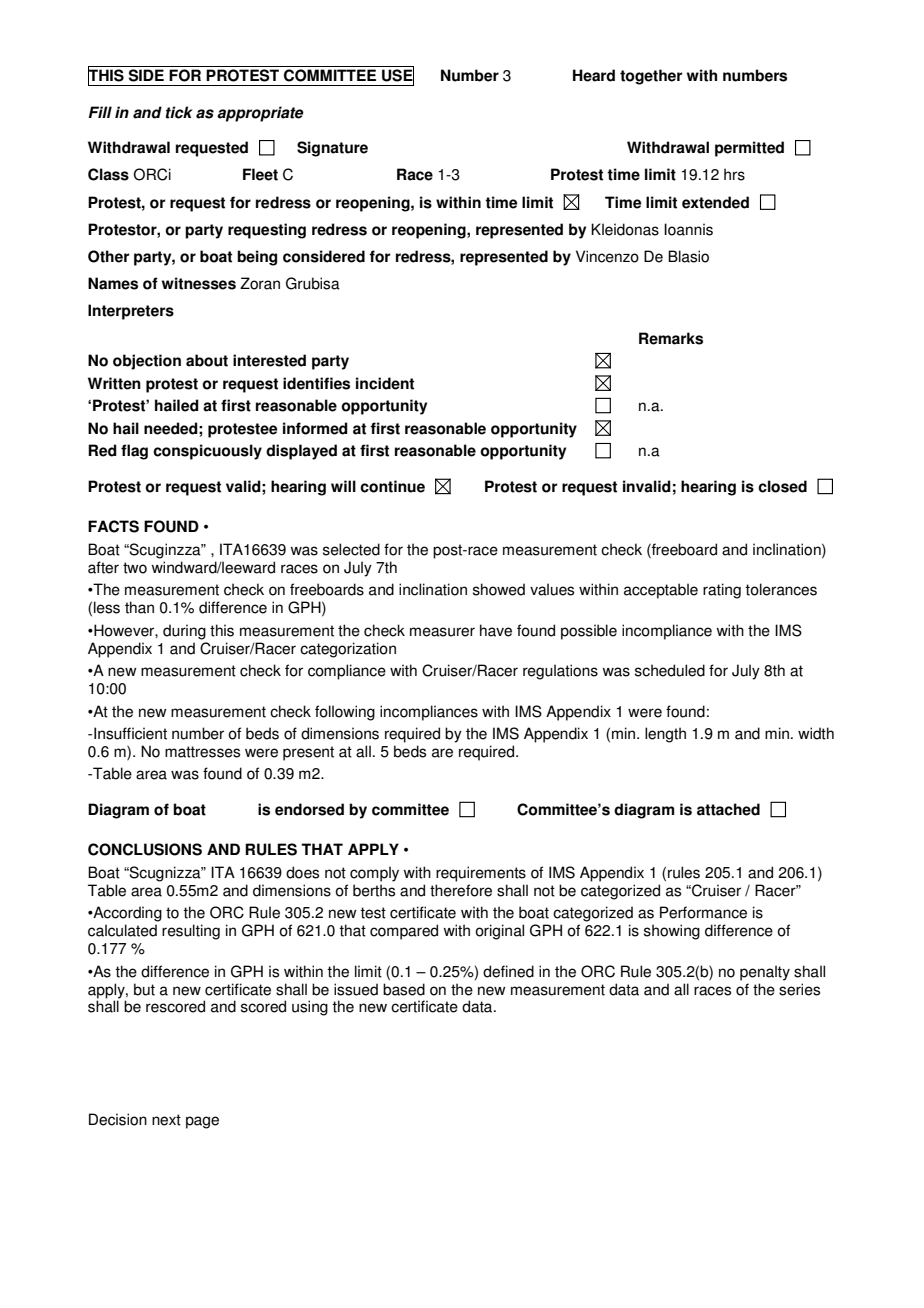 The image size is (924, 1308). Describe the element at coordinates (130, 733) in the screenshot. I see `Insufficient` at that location.
